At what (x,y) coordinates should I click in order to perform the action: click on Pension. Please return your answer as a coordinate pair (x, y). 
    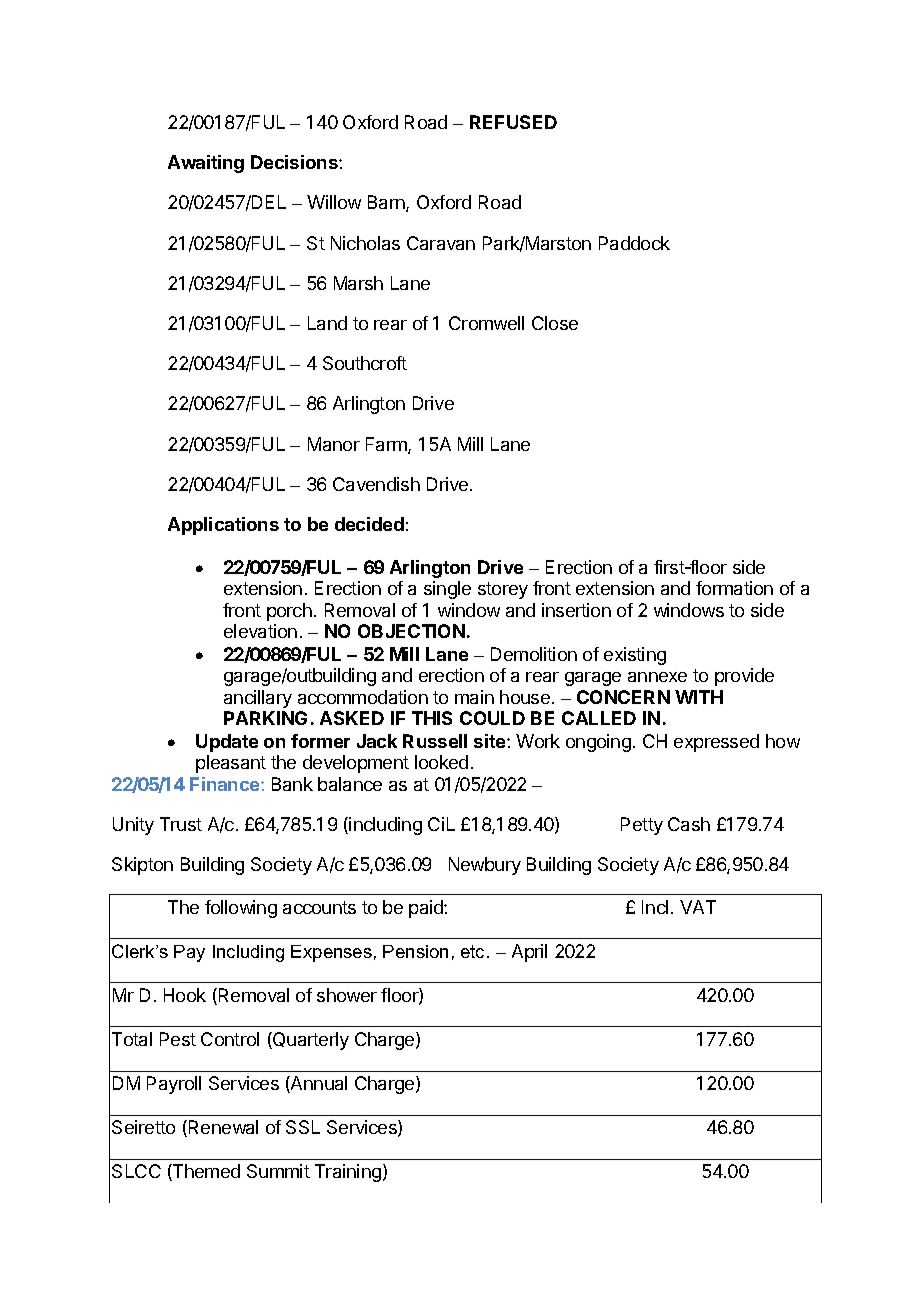
    Looking at the image, I should click on (415, 951).
